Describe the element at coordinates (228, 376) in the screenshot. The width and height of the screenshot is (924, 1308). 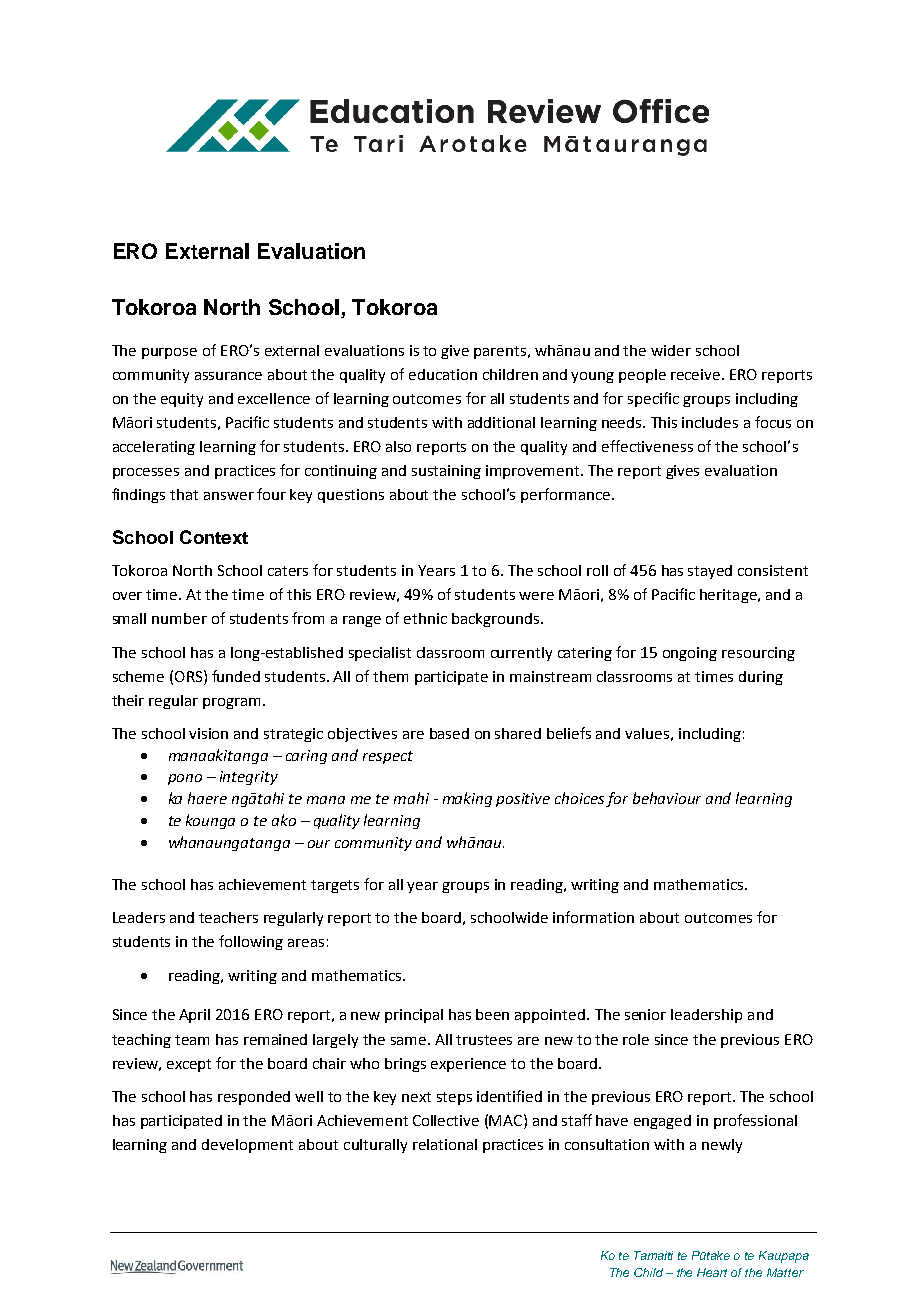
I see `assurance` at that location.
